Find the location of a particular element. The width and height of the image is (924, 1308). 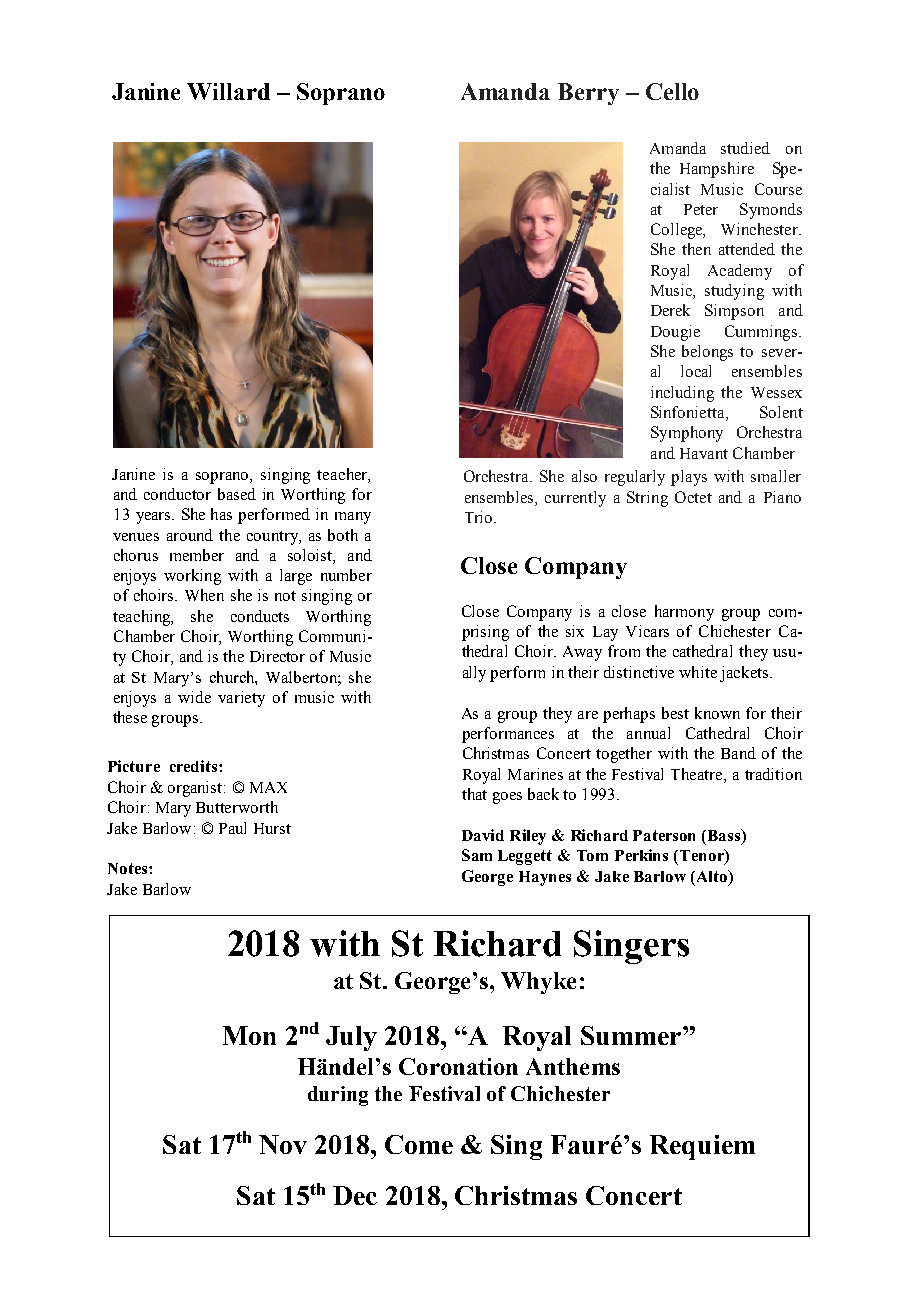

Nov is located at coordinates (283, 1144).
